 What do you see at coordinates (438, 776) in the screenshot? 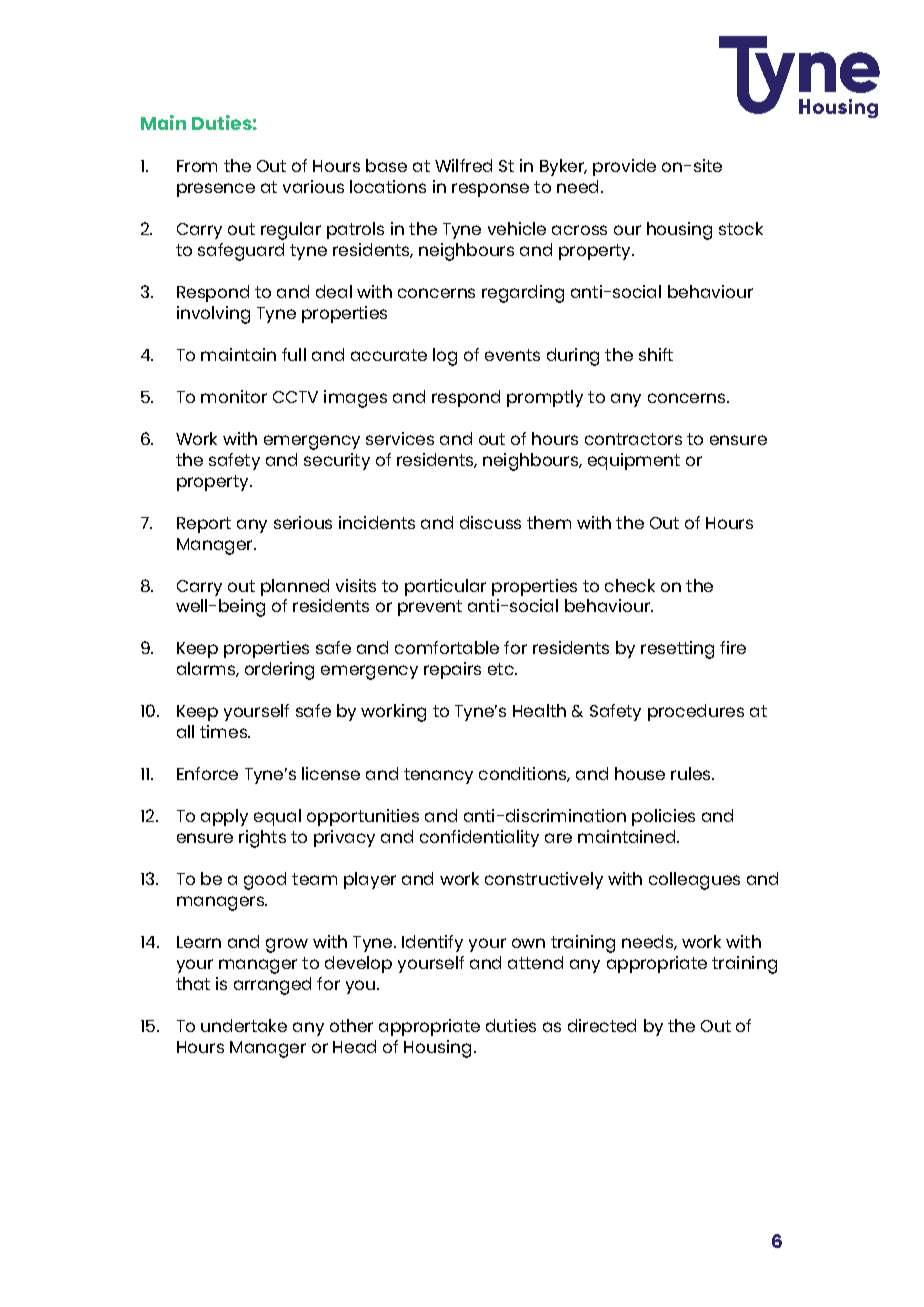
I see `tenancy` at bounding box center [438, 776].
